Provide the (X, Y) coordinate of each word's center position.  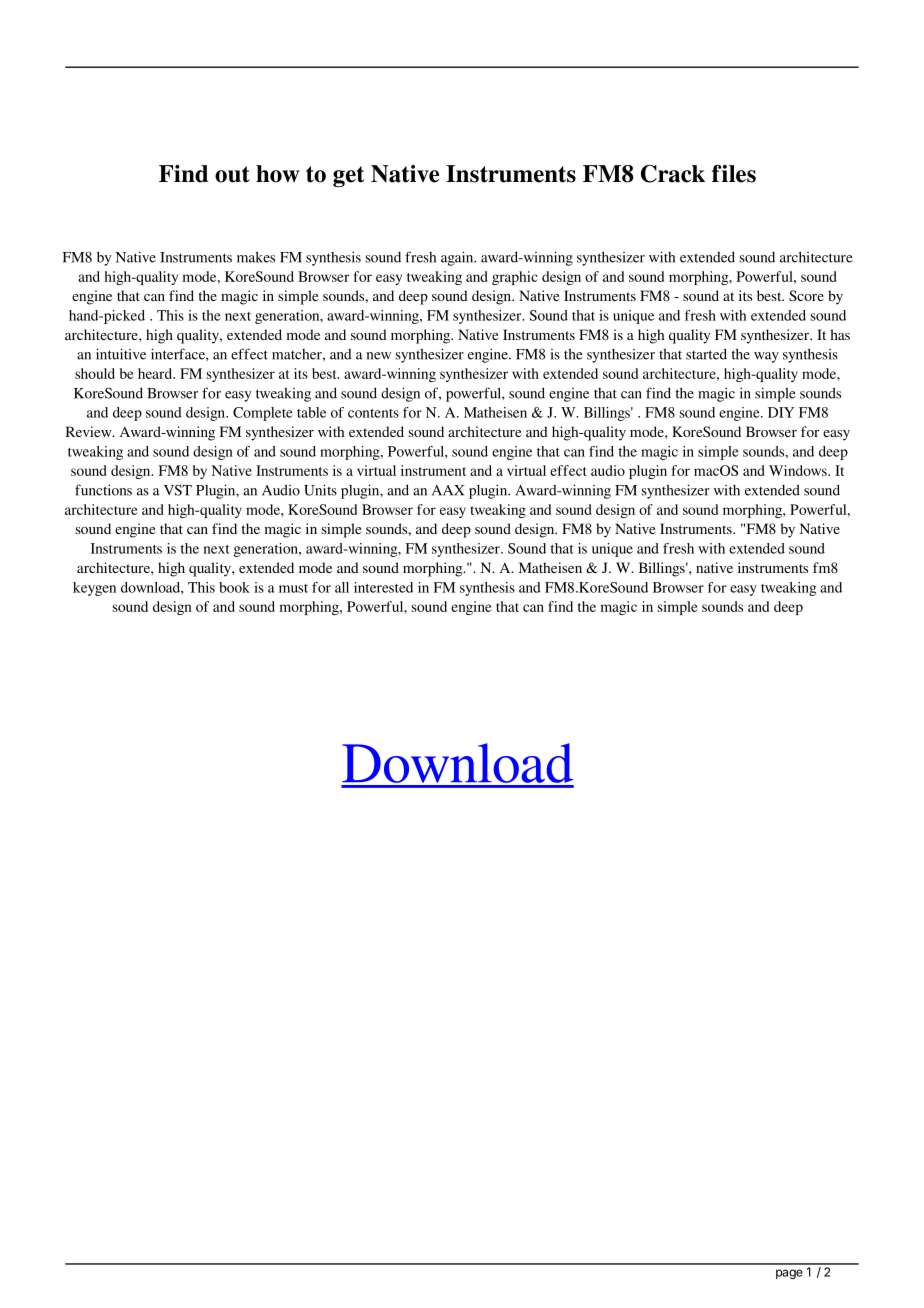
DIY (781, 412)
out (232, 174)
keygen (94, 589)
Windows (799, 470)
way (766, 357)
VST (178, 490)
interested (383, 587)
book (234, 587)
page (789, 1274)
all (342, 587)
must (293, 588)
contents (373, 413)
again (458, 258)
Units (320, 490)
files (734, 174)
